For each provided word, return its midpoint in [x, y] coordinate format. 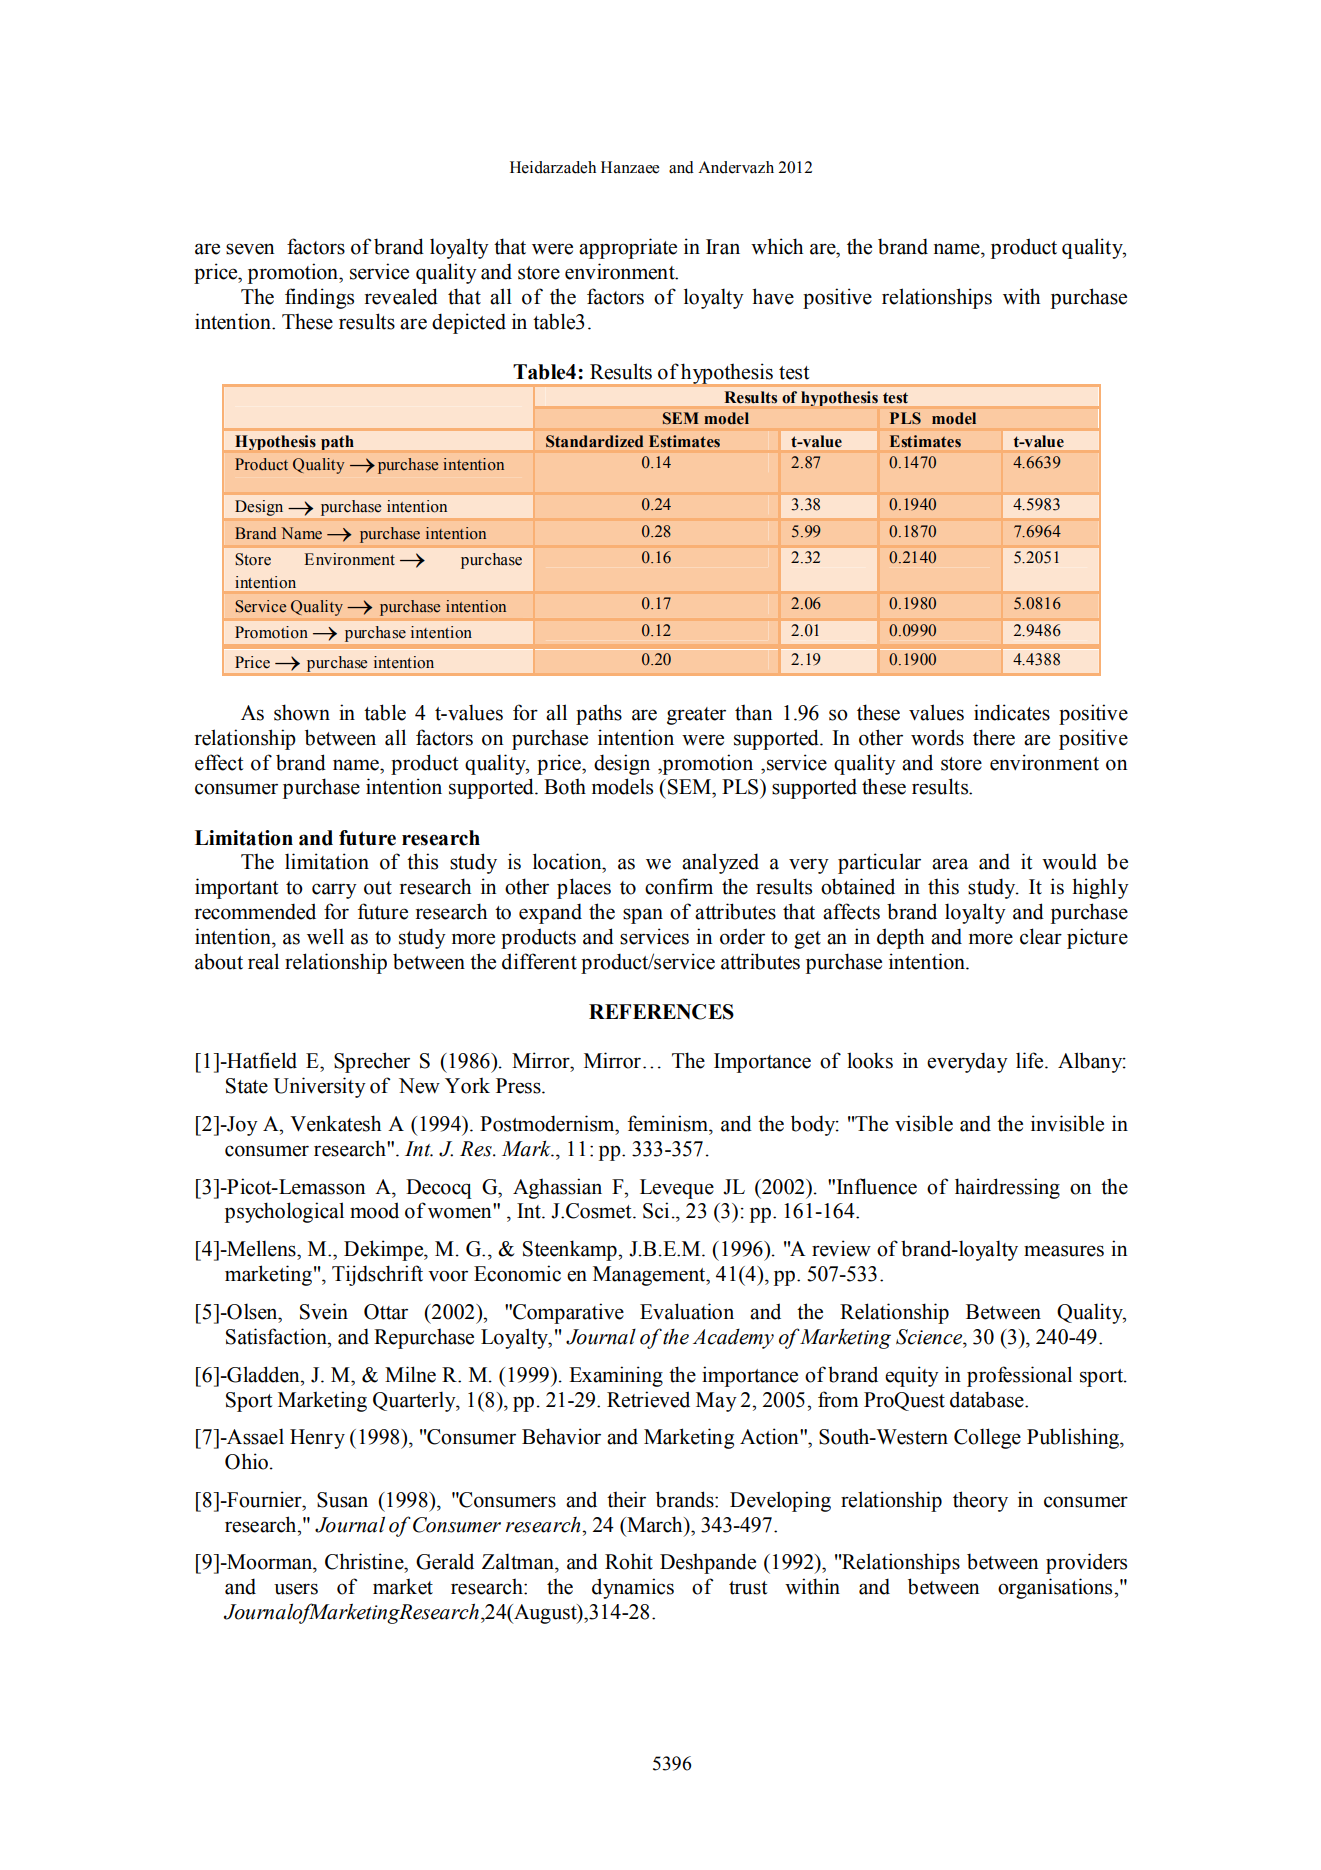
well [325, 936]
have [773, 296]
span [643, 916]
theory [980, 1501]
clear [1041, 936]
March [655, 1524]
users [296, 1589]
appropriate [628, 248]
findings [319, 298]
